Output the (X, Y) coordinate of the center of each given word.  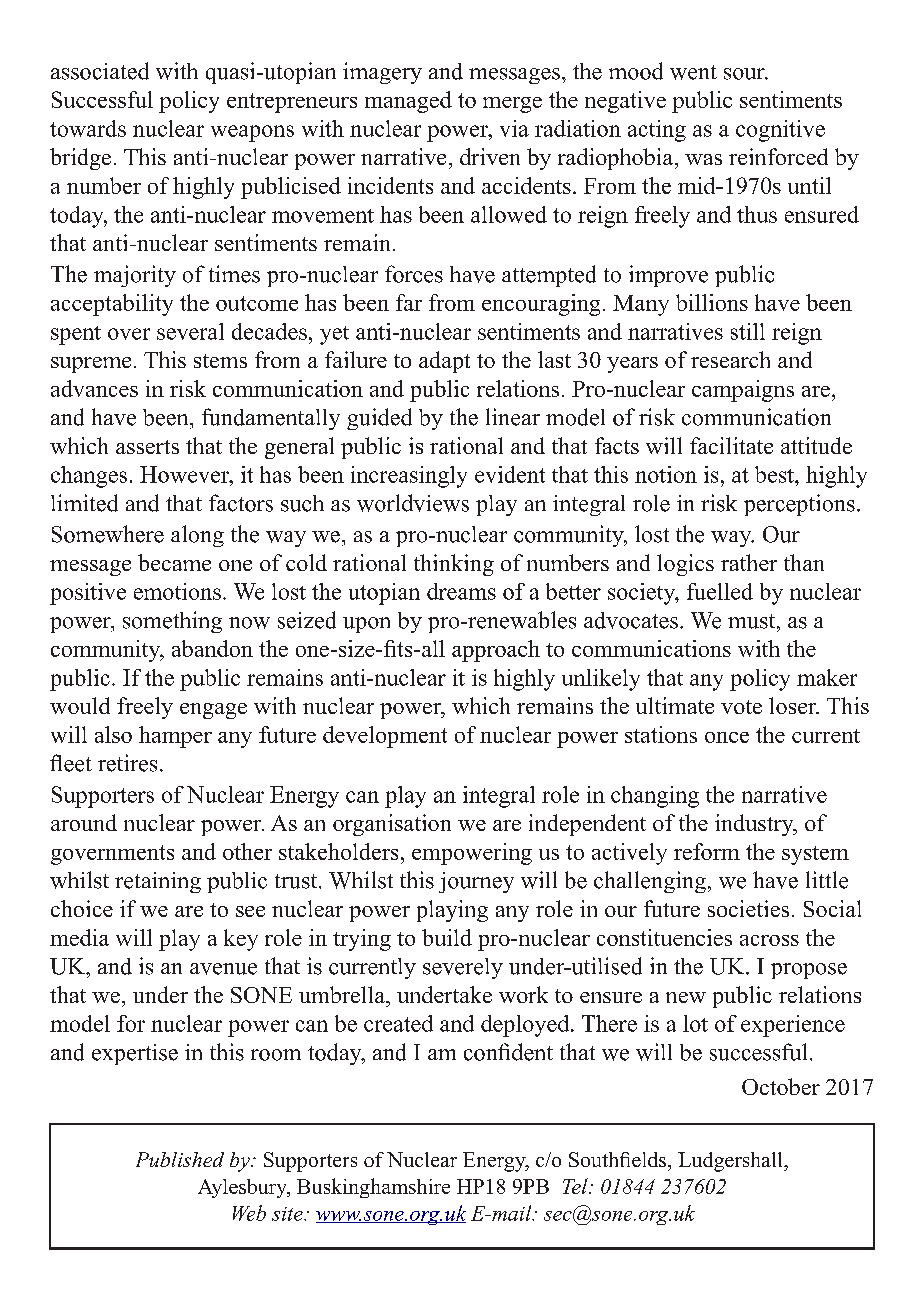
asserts (147, 447)
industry (755, 825)
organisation (392, 825)
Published (180, 1159)
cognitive (780, 131)
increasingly (409, 477)
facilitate (731, 445)
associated (100, 71)
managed (408, 102)
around (84, 822)
